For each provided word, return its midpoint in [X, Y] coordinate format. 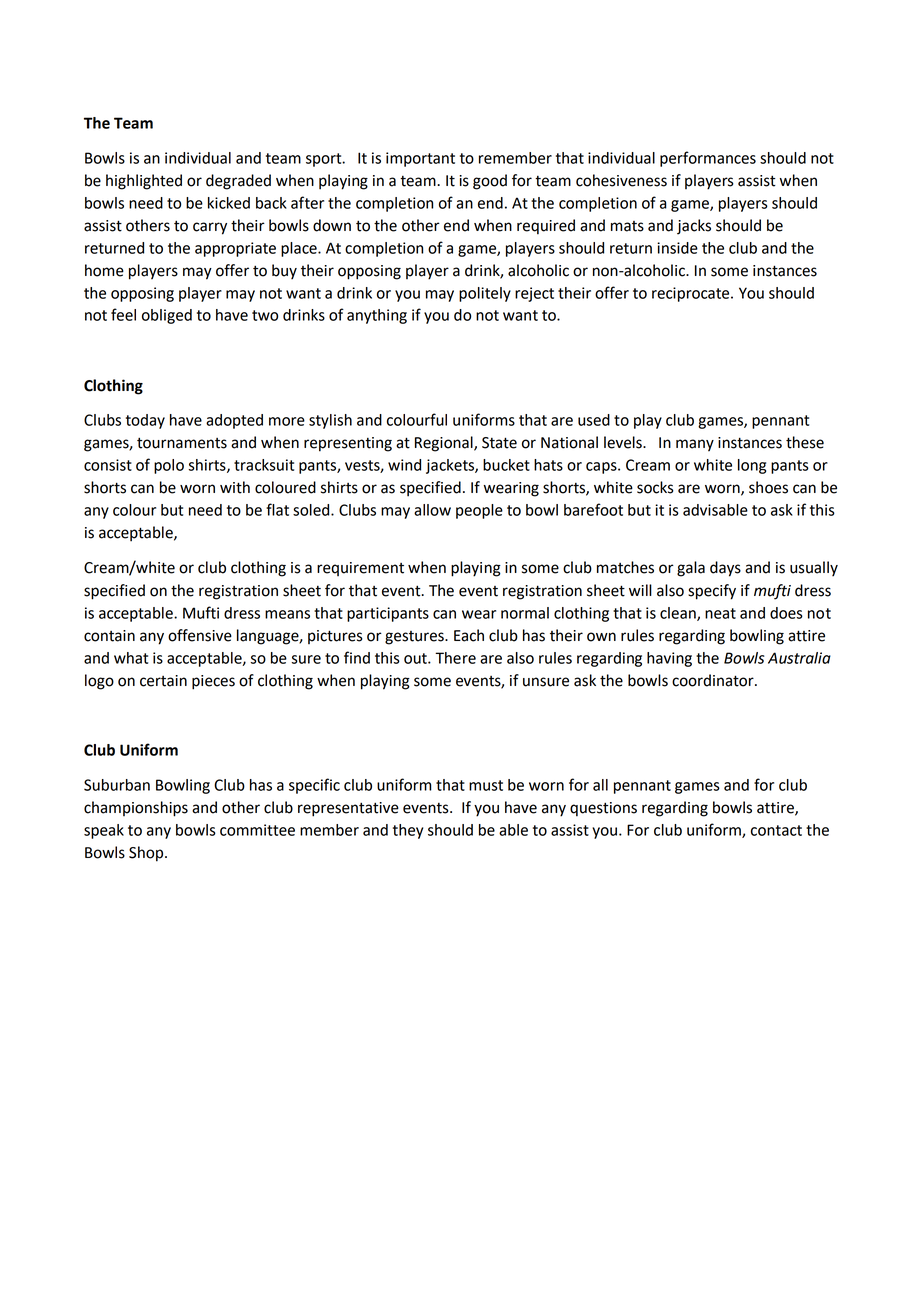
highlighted [144, 182]
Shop [147, 854]
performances [708, 159]
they [408, 831]
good [490, 182]
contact [776, 830]
